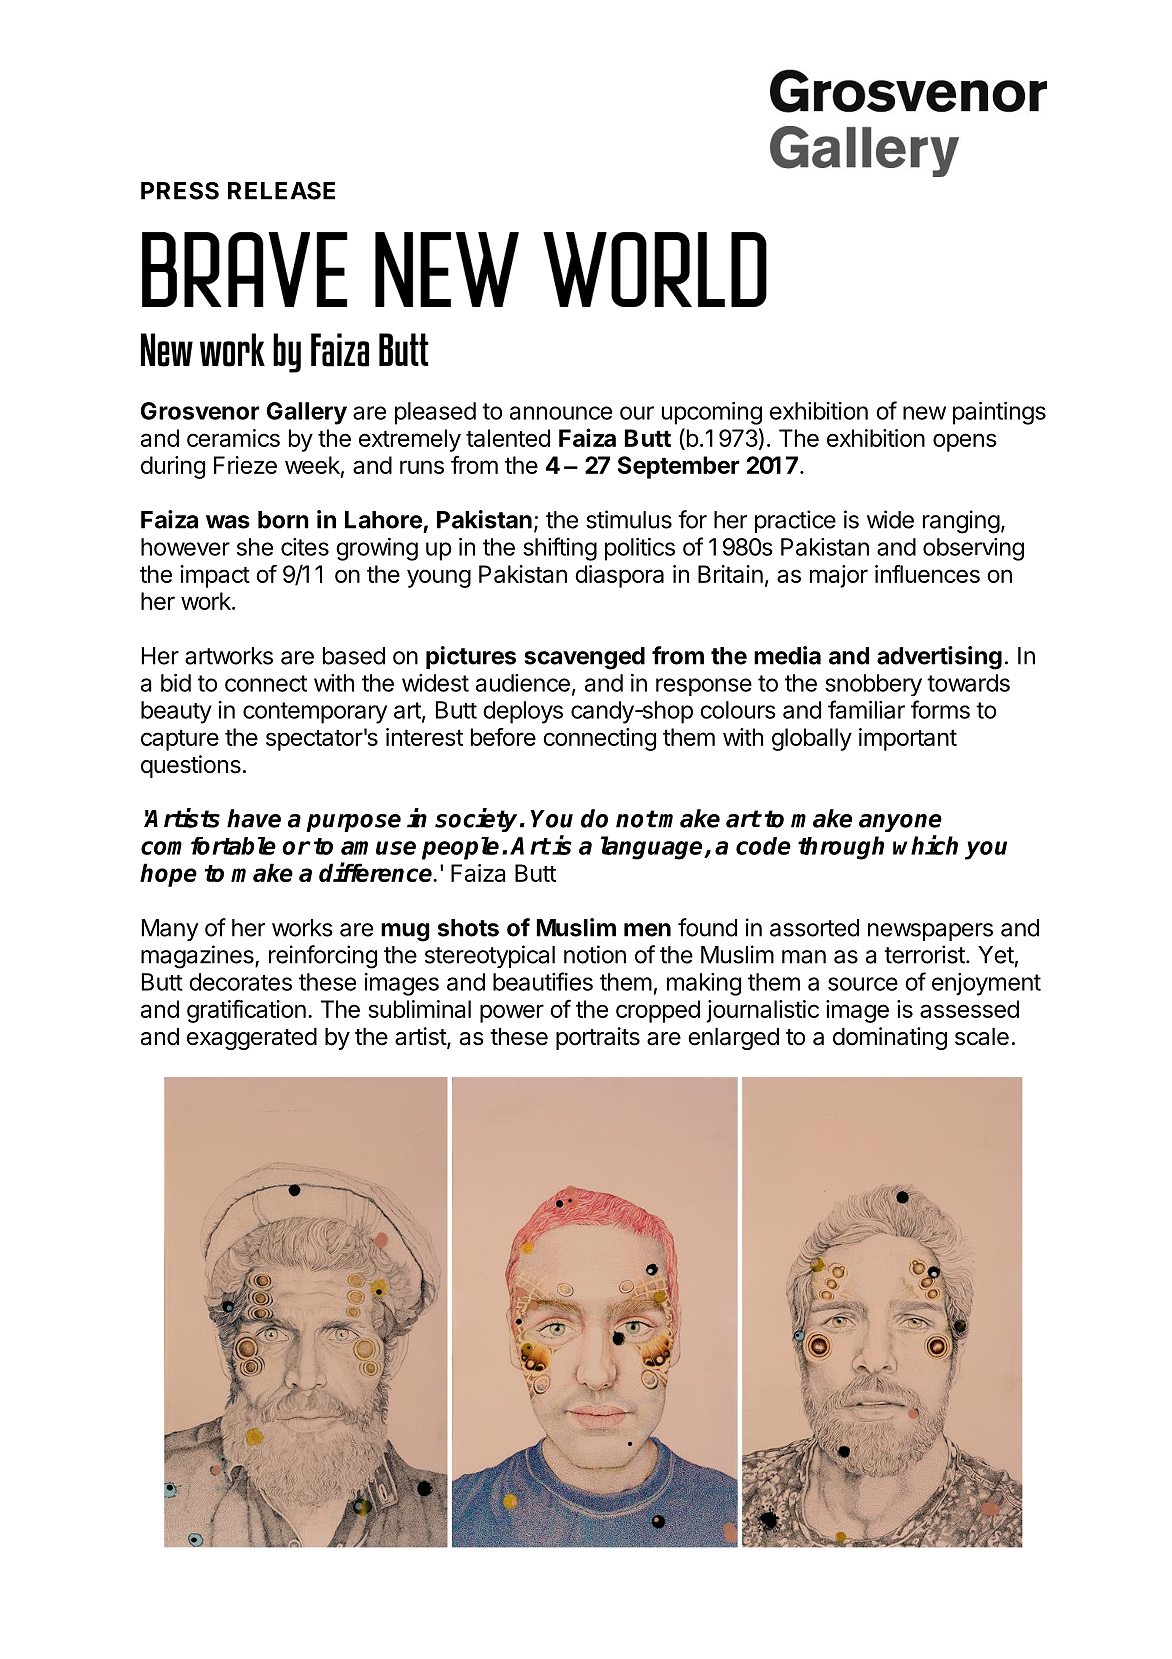  Describe the element at coordinates (246, 1011) in the screenshot. I see `gratification` at that location.
